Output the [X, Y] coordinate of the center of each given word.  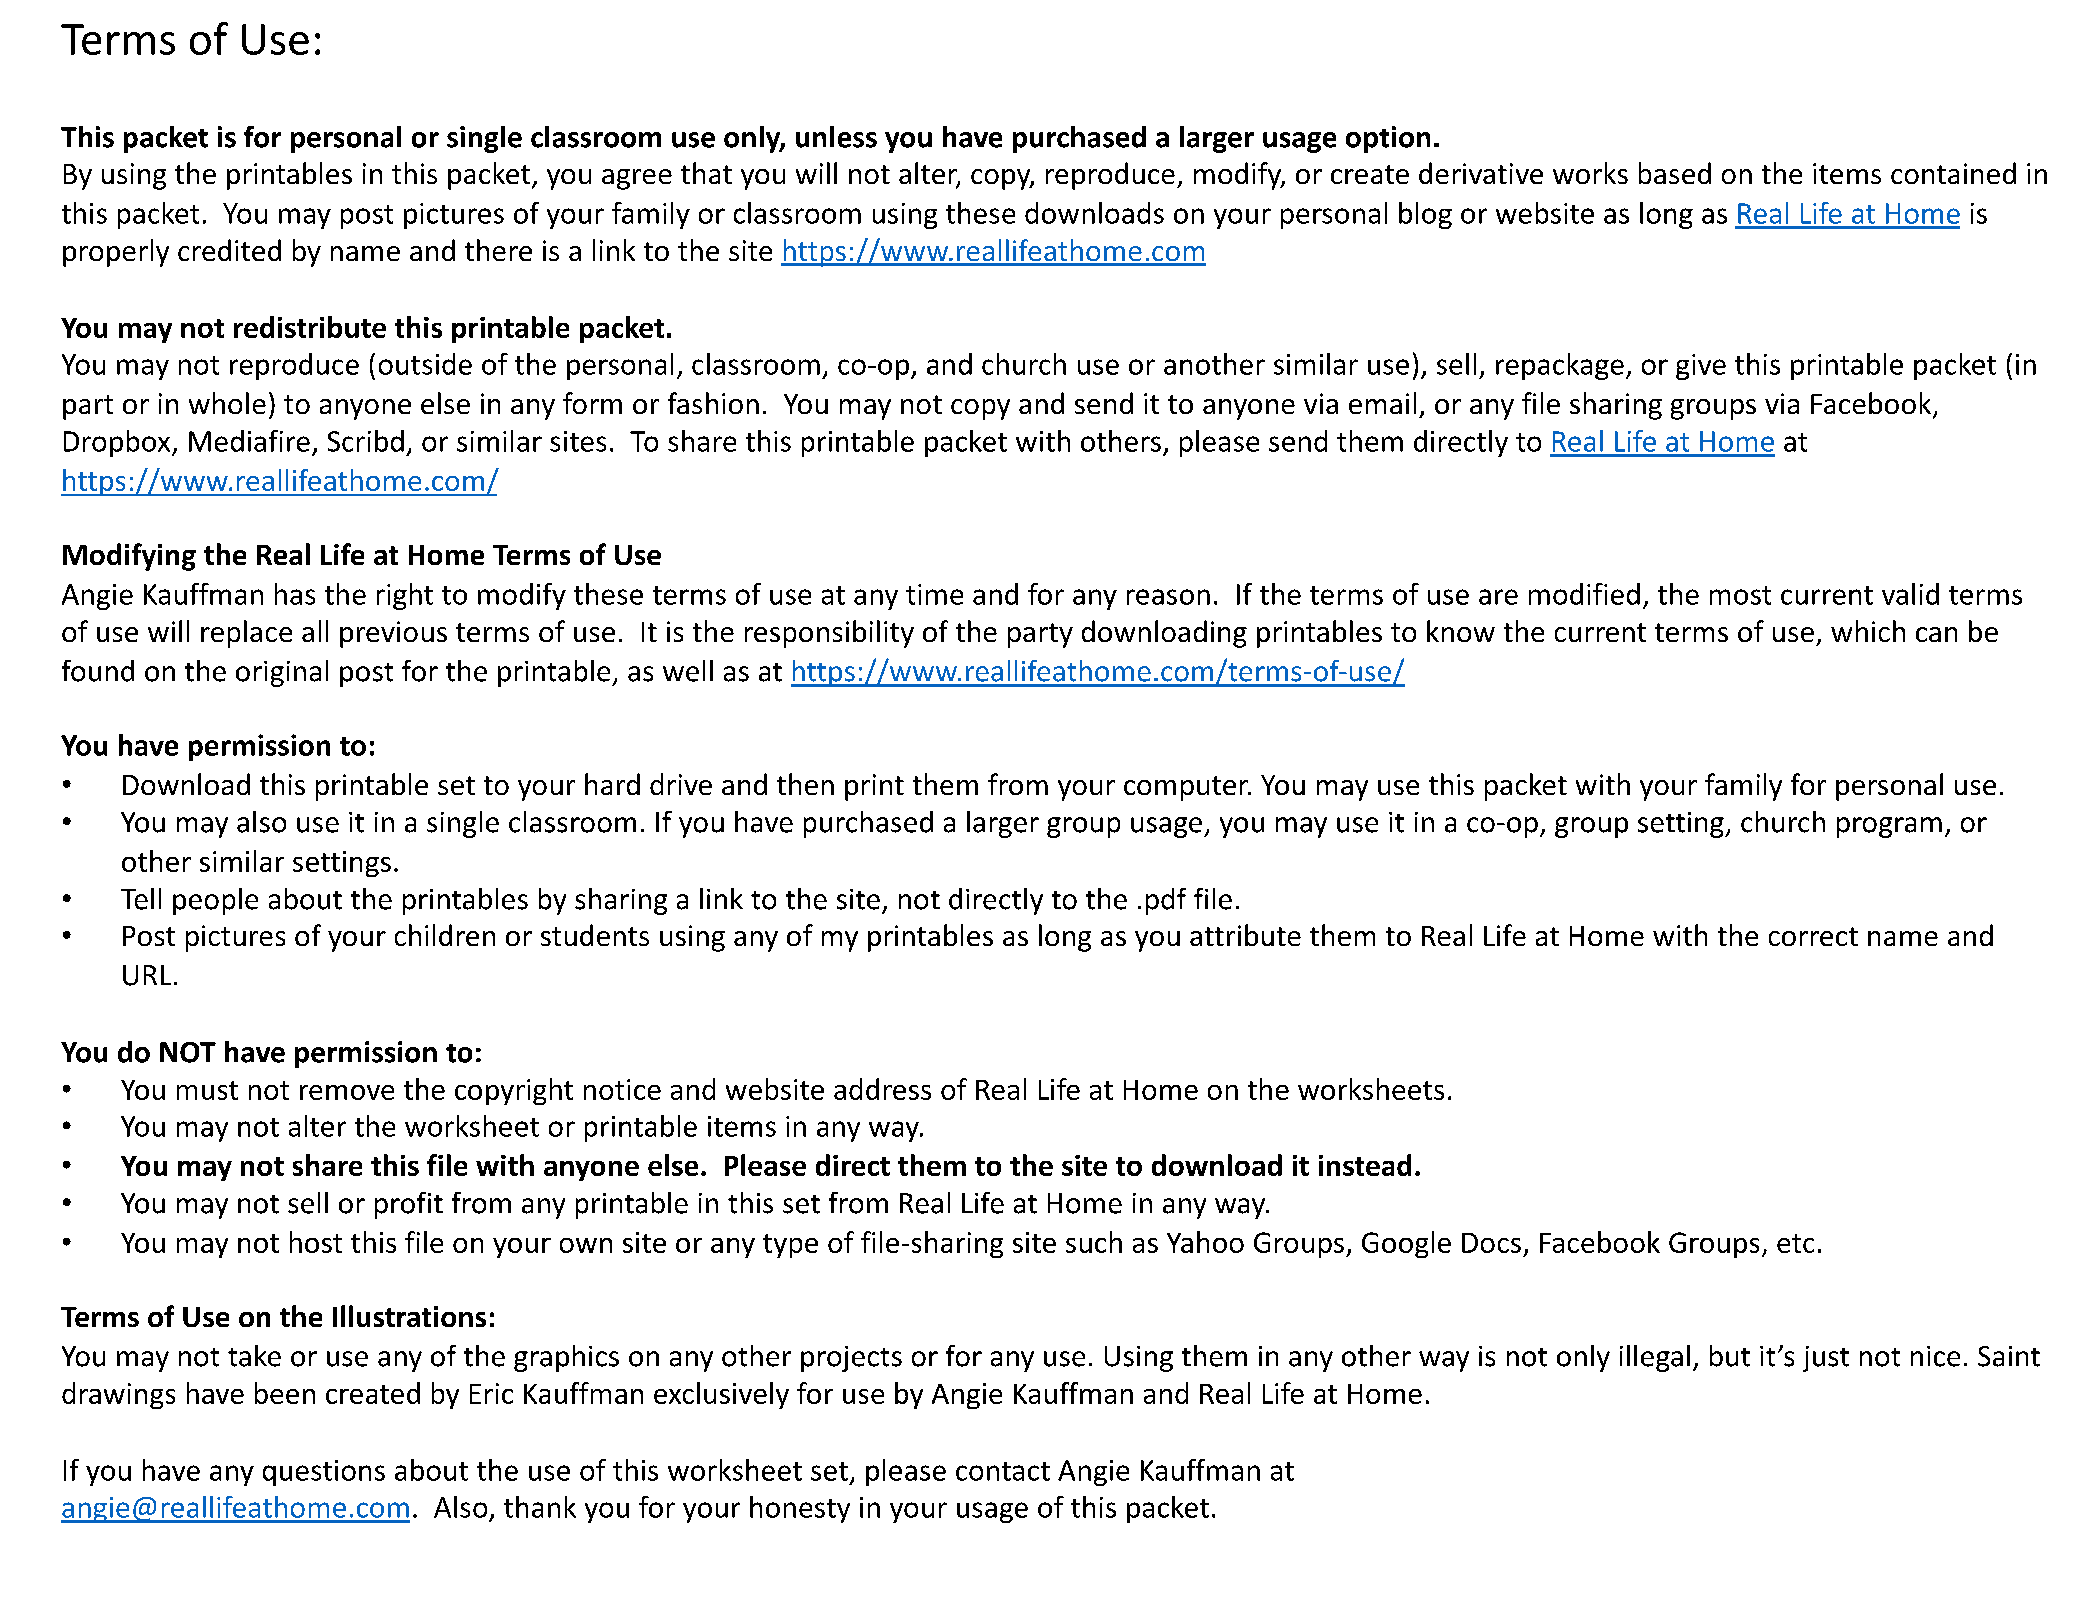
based [1675, 173]
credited [229, 250]
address [882, 1089]
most [1740, 595]
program [1889, 827]
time [934, 594]
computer [1187, 788]
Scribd [366, 441]
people [215, 901]
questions [324, 1473]
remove [347, 1092]
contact [1003, 1471]
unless [836, 137]
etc [1795, 1243]
